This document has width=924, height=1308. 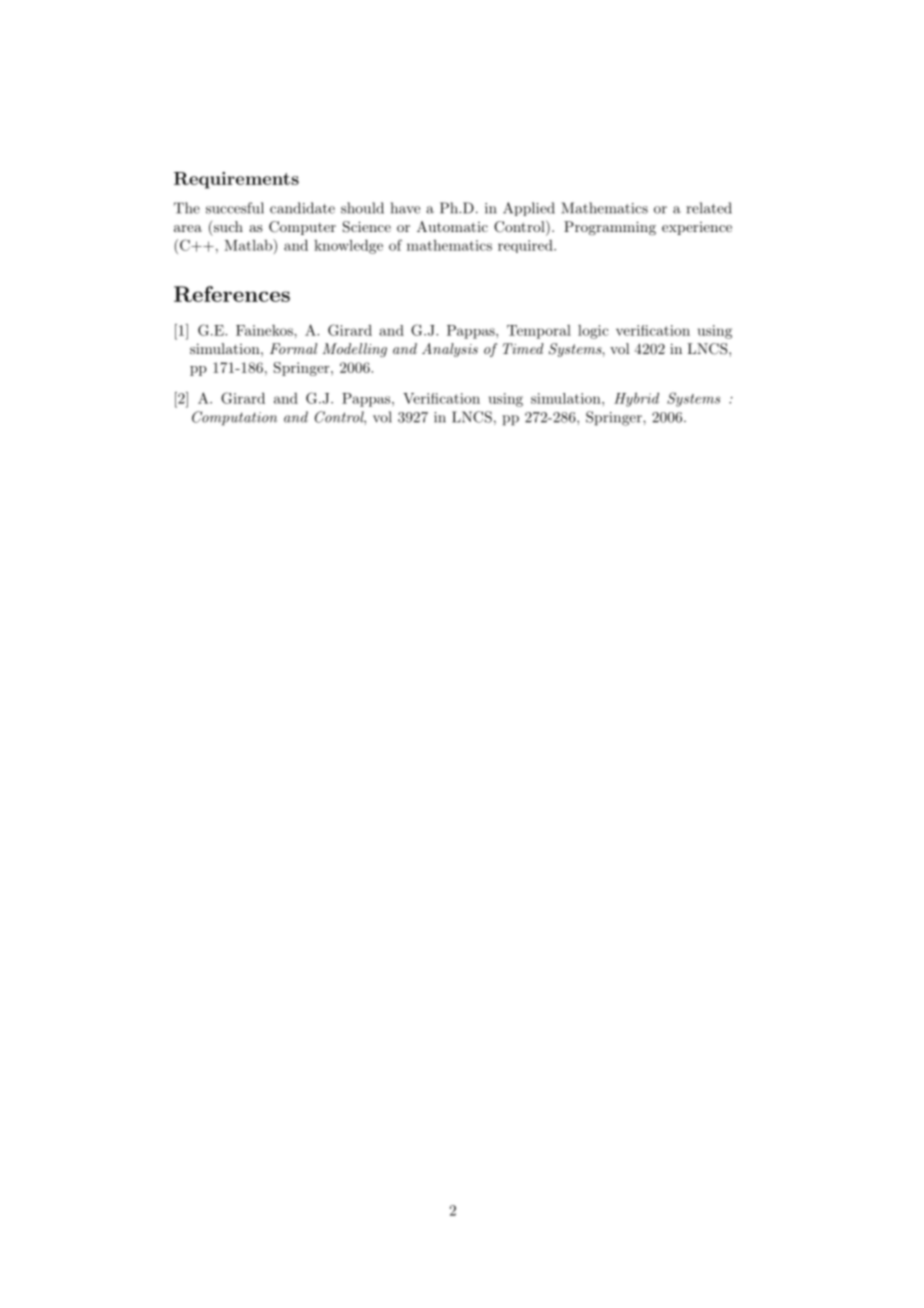 What do you see at coordinates (709, 208) in the document?
I see `related` at bounding box center [709, 208].
